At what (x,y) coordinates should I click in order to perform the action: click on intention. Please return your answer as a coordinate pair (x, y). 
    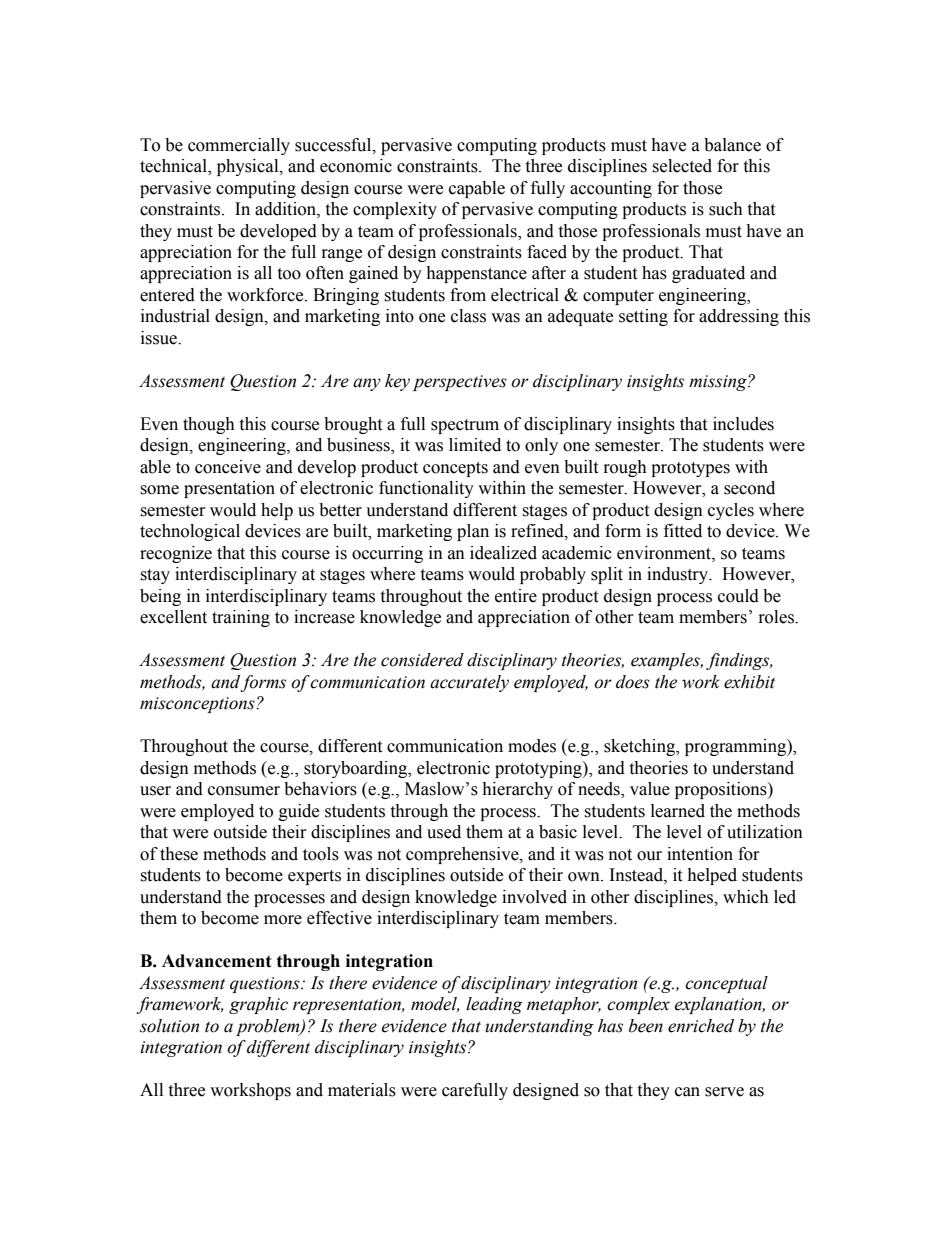
    Looking at the image, I should click on (700, 854).
